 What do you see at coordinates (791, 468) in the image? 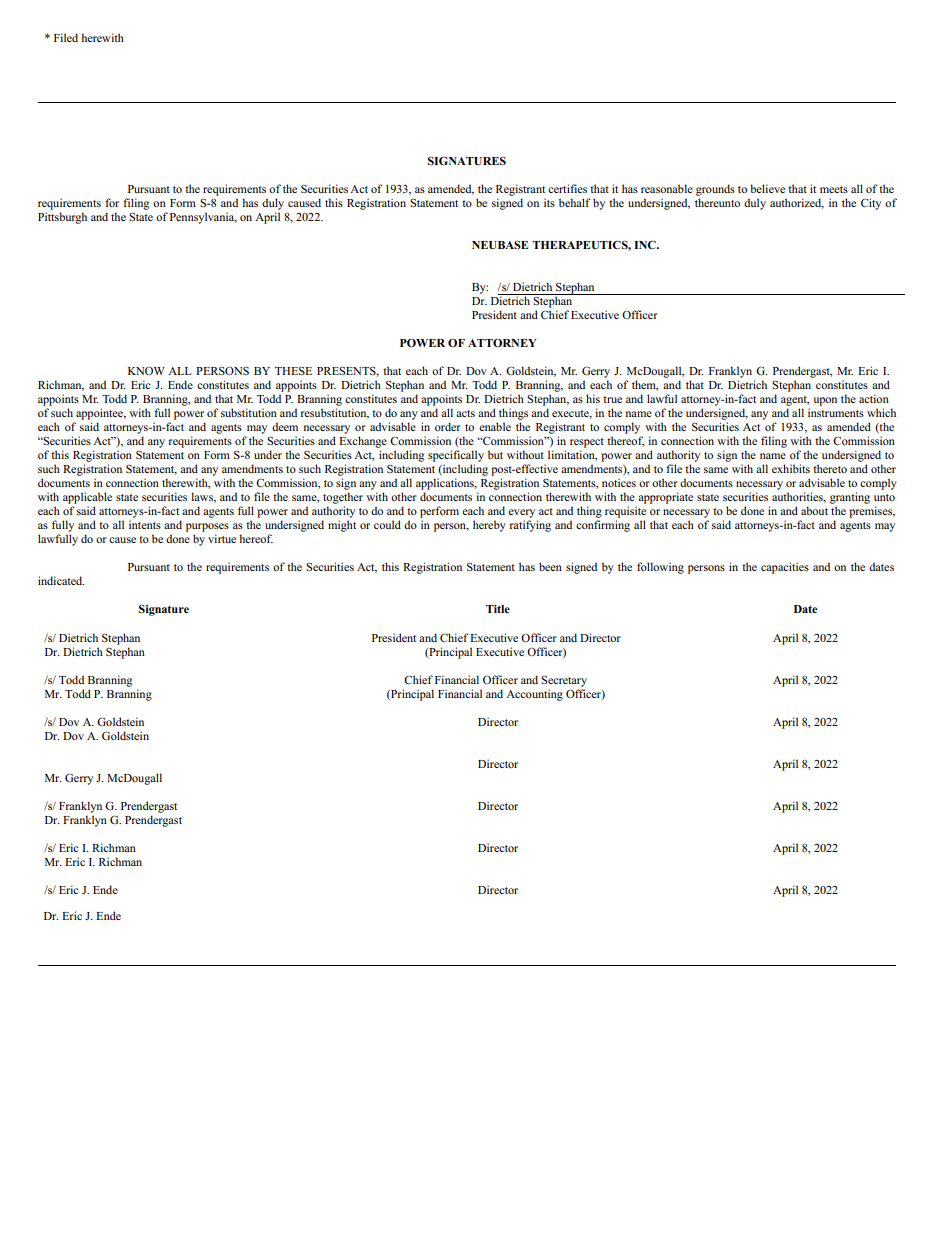
I see `exhibits` at bounding box center [791, 468].
